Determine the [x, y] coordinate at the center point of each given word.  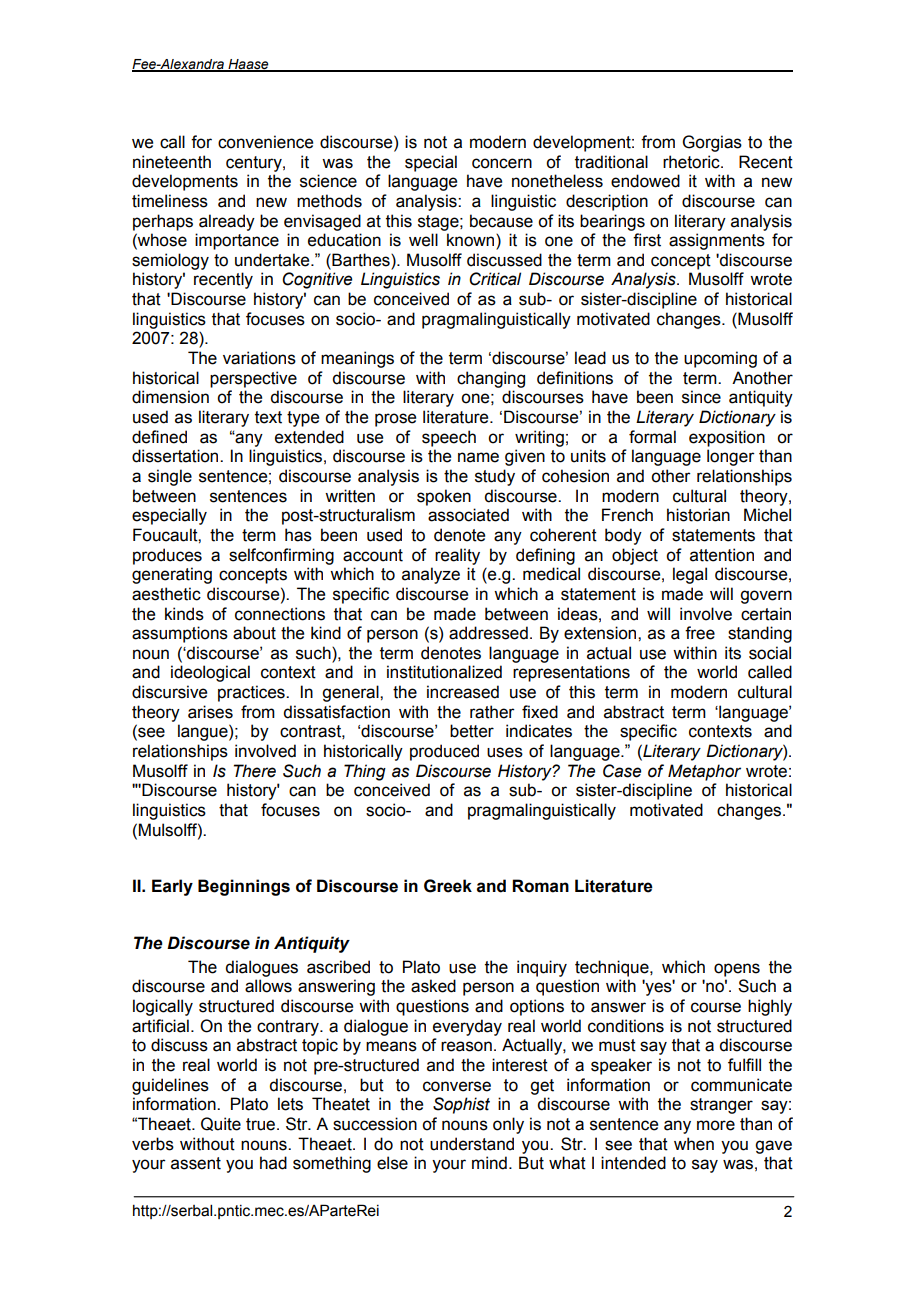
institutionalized [444, 672]
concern [502, 163]
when [694, 1144]
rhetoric [692, 162]
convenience [265, 142]
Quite [221, 1124]
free [700, 633]
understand [472, 1144]
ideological [210, 673]
